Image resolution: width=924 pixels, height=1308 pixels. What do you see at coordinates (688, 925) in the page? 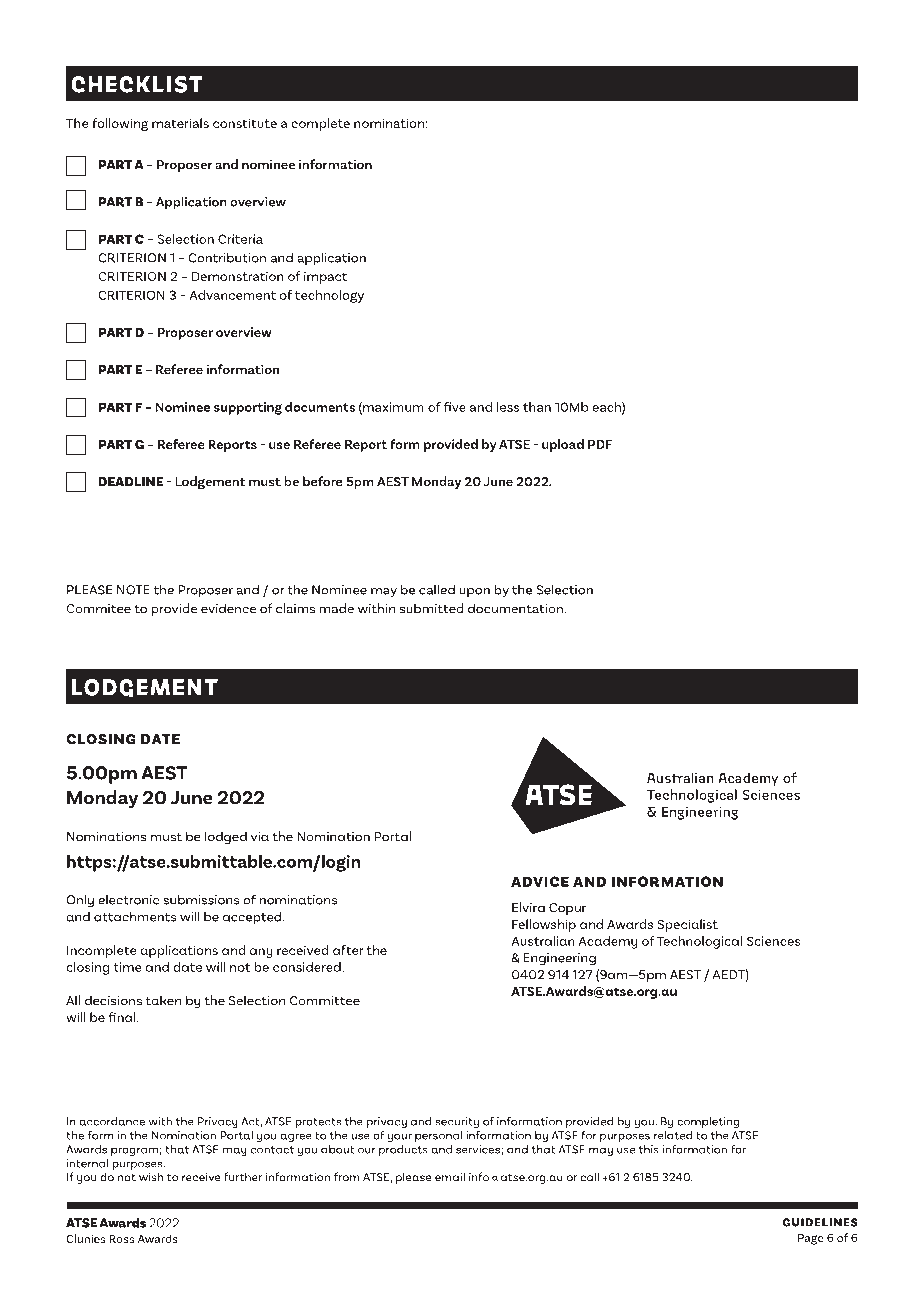
I see `Specialist` at bounding box center [688, 925].
